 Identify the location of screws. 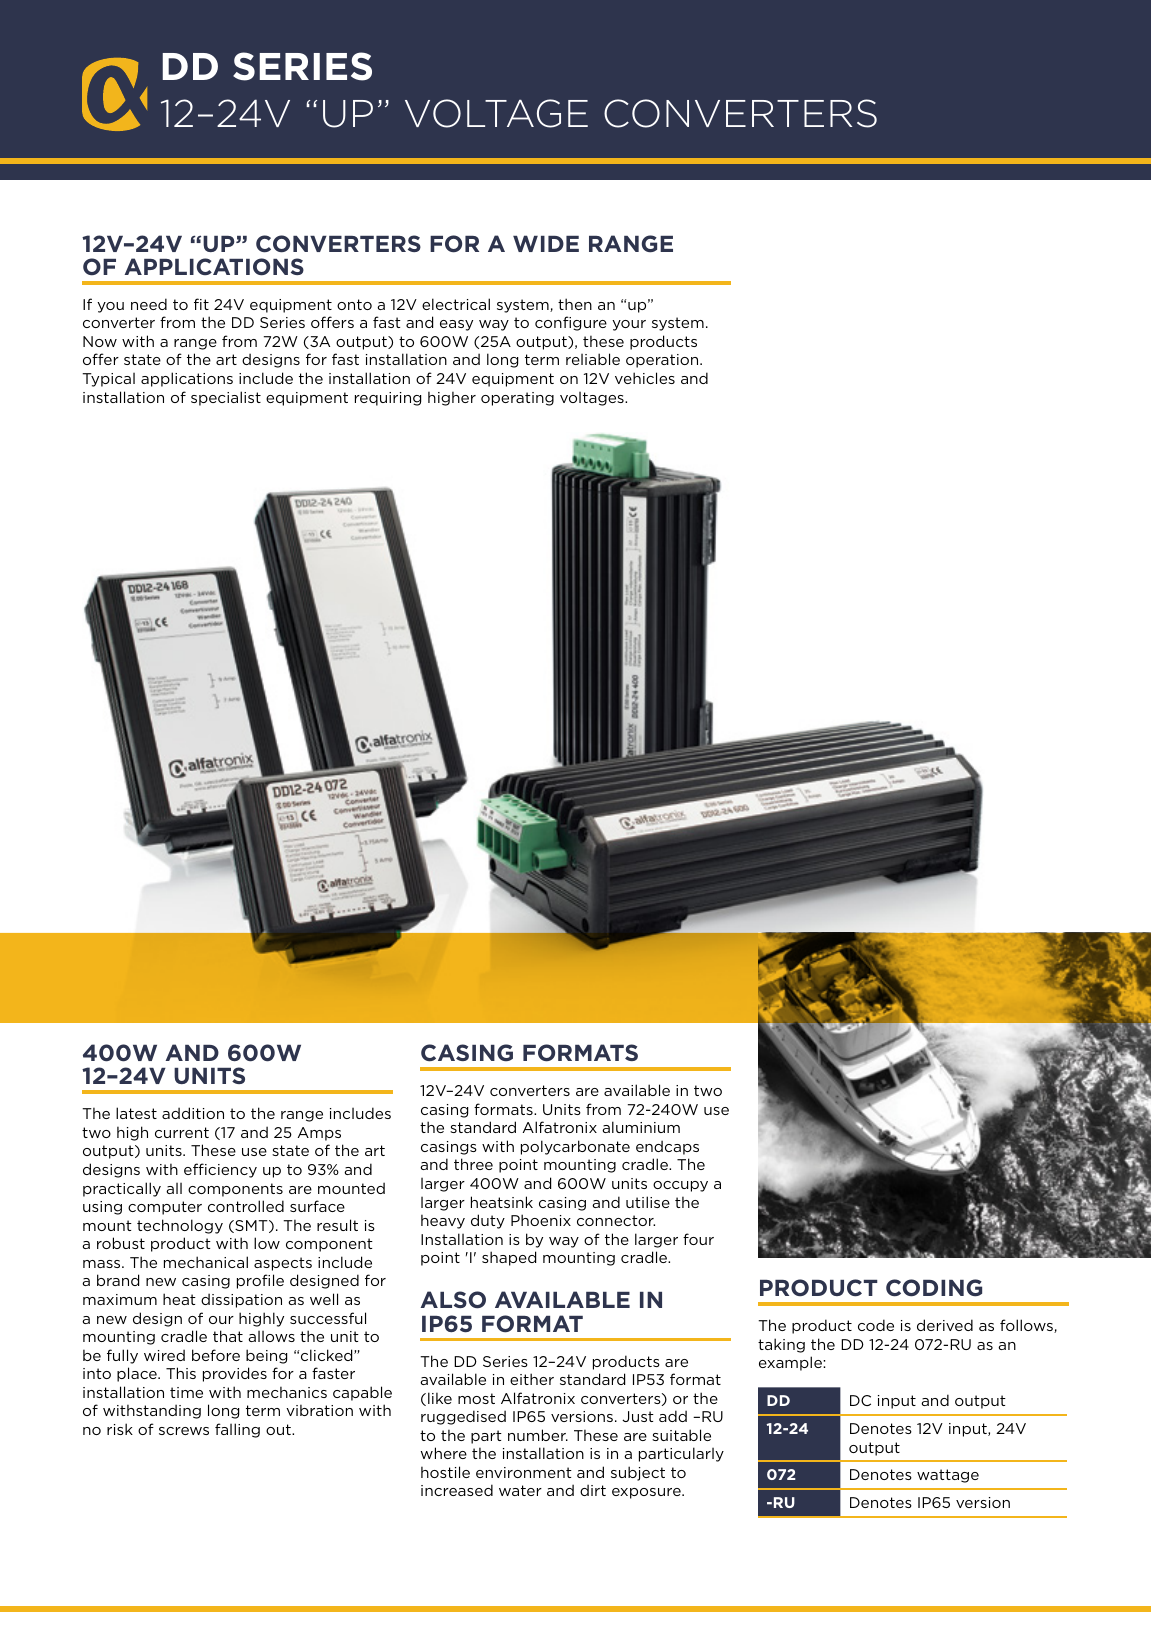
(184, 1431).
